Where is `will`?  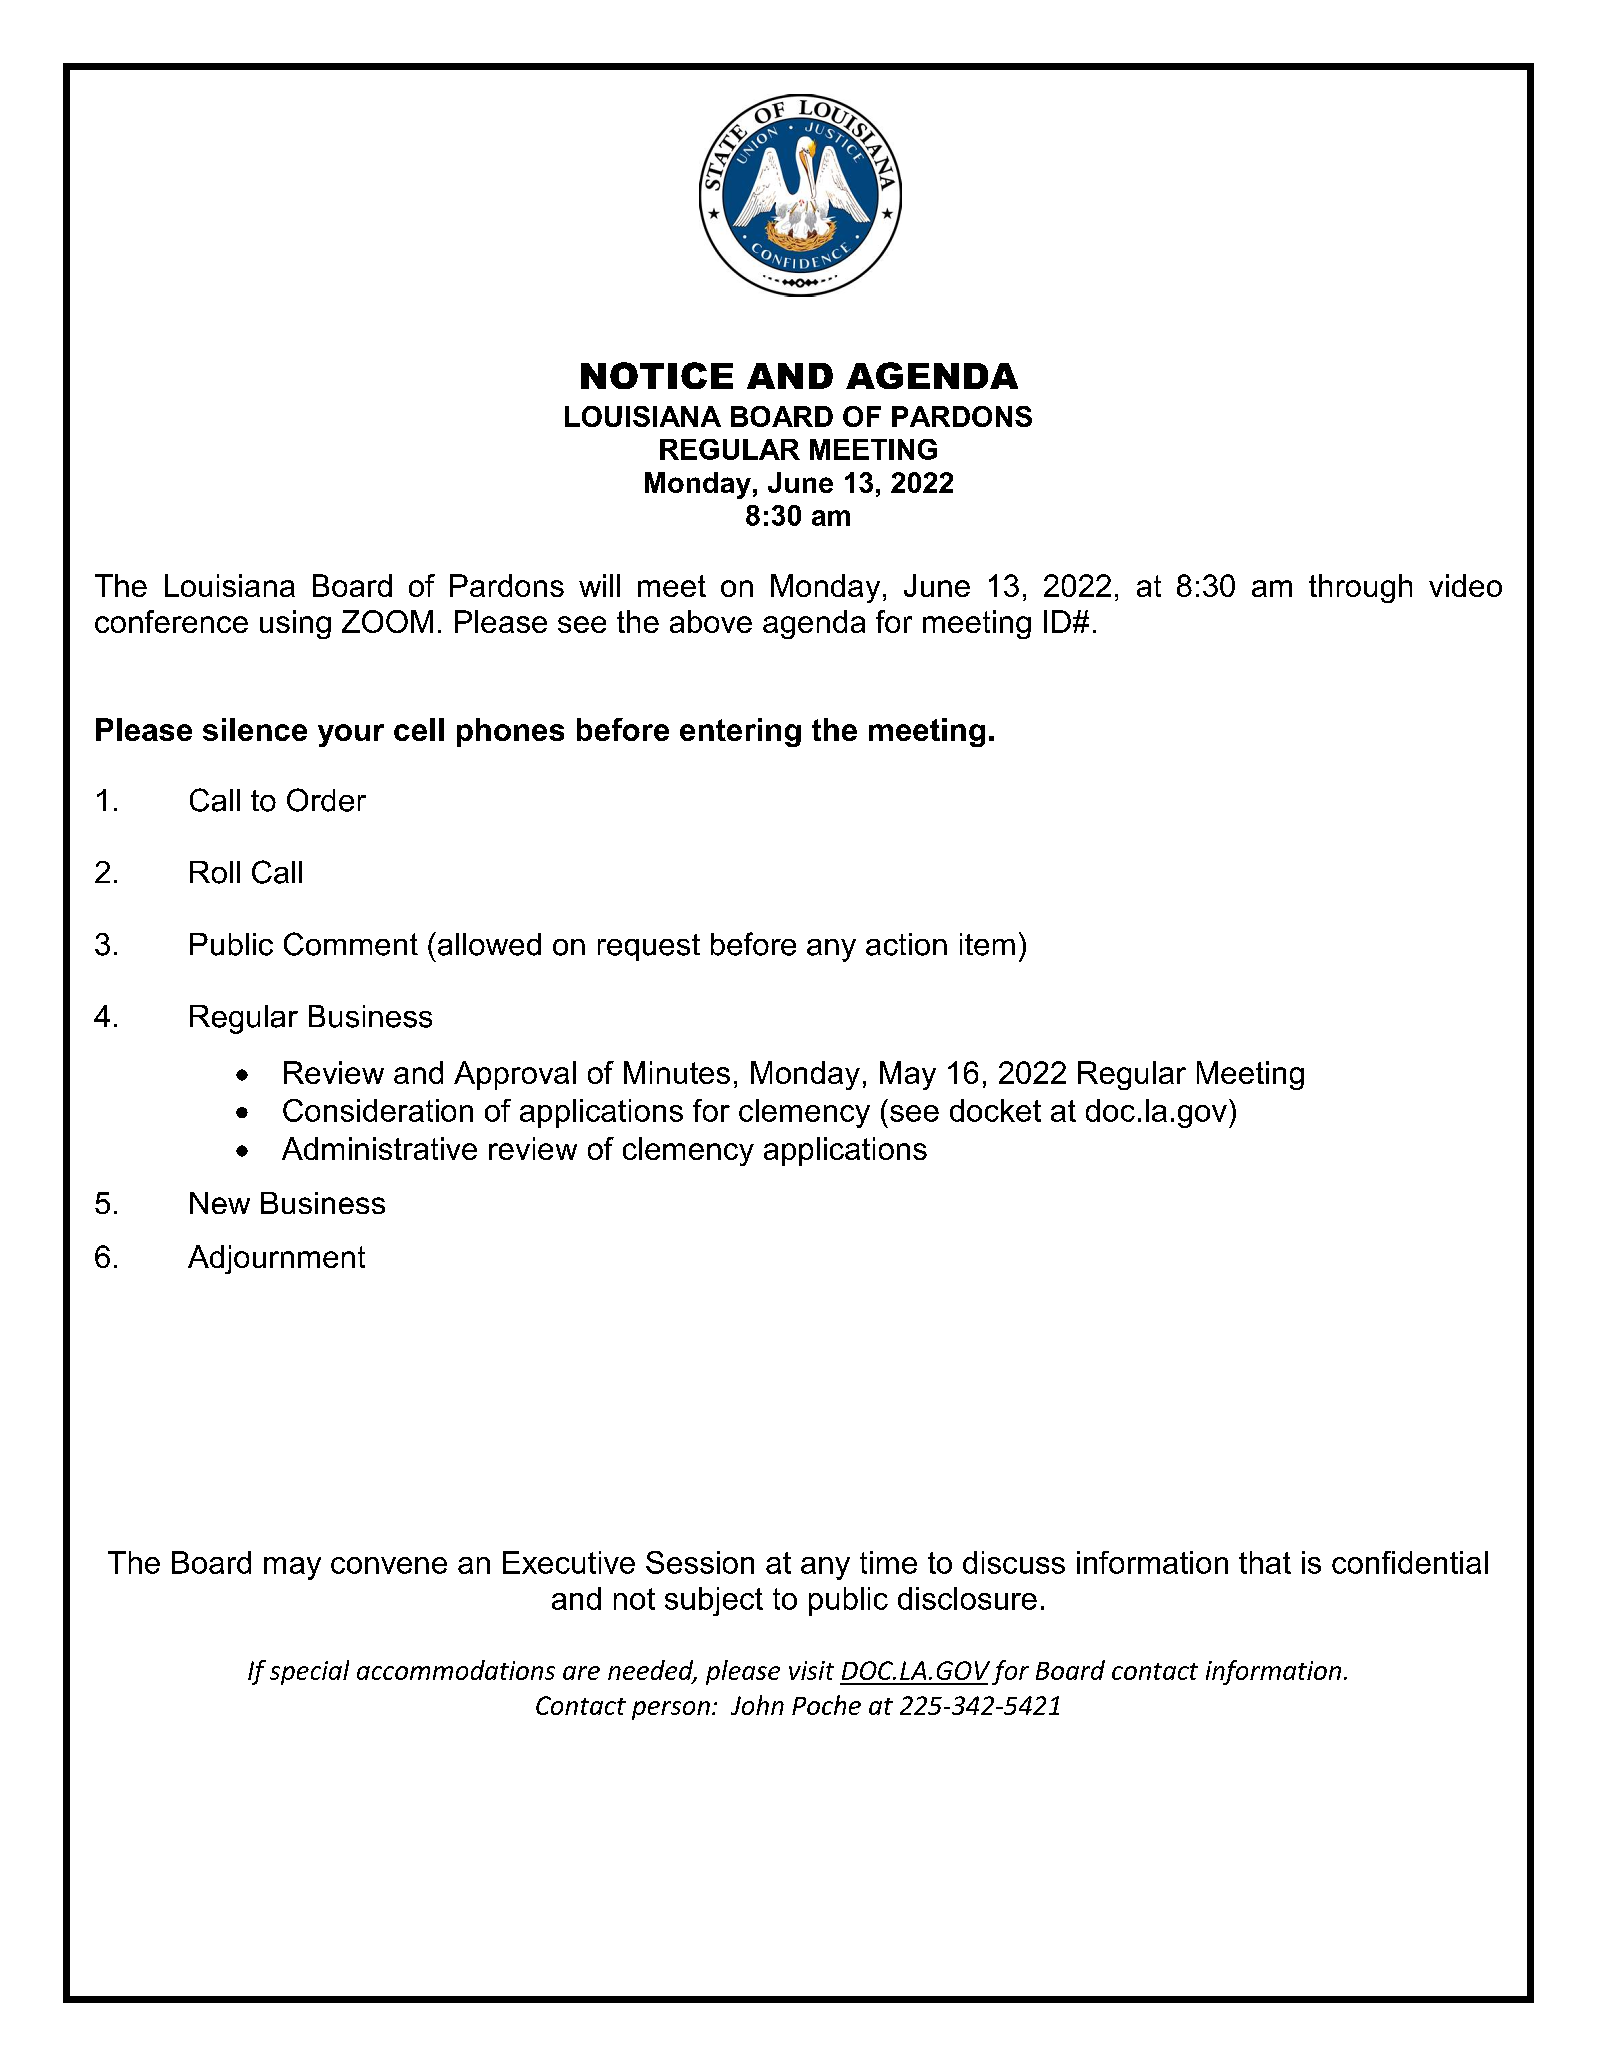
will is located at coordinates (599, 585).
